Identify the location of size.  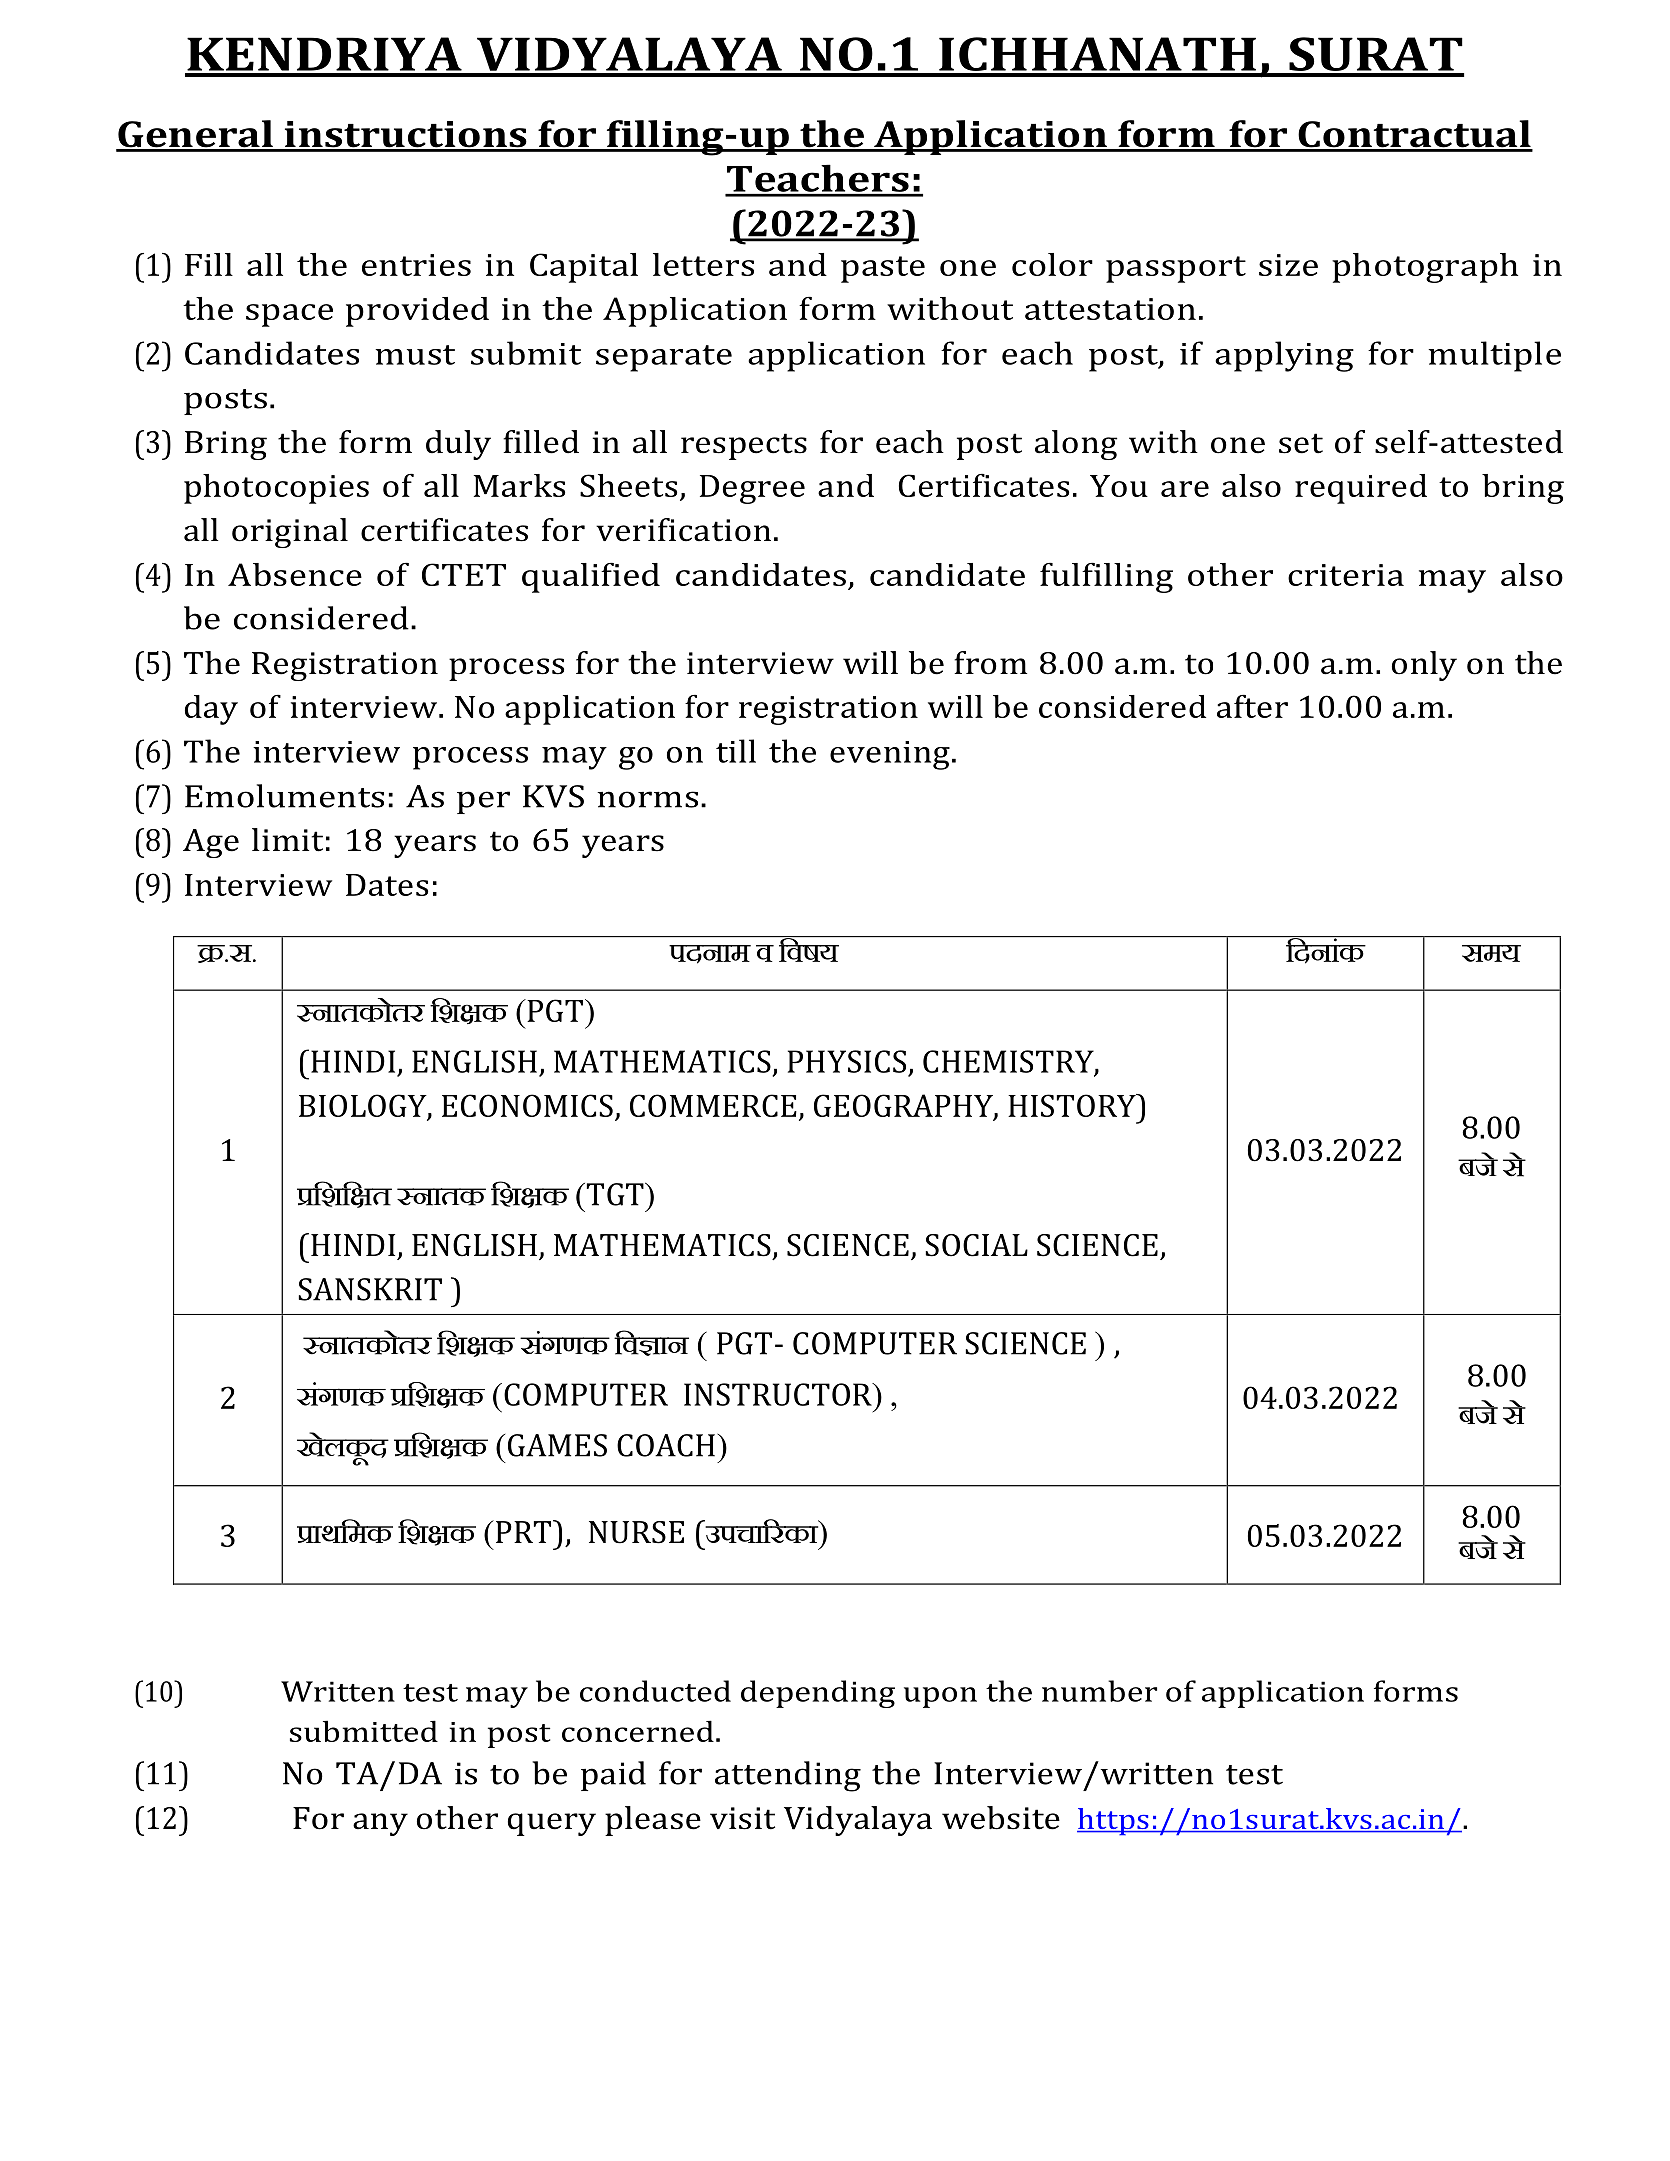
(1288, 265).
